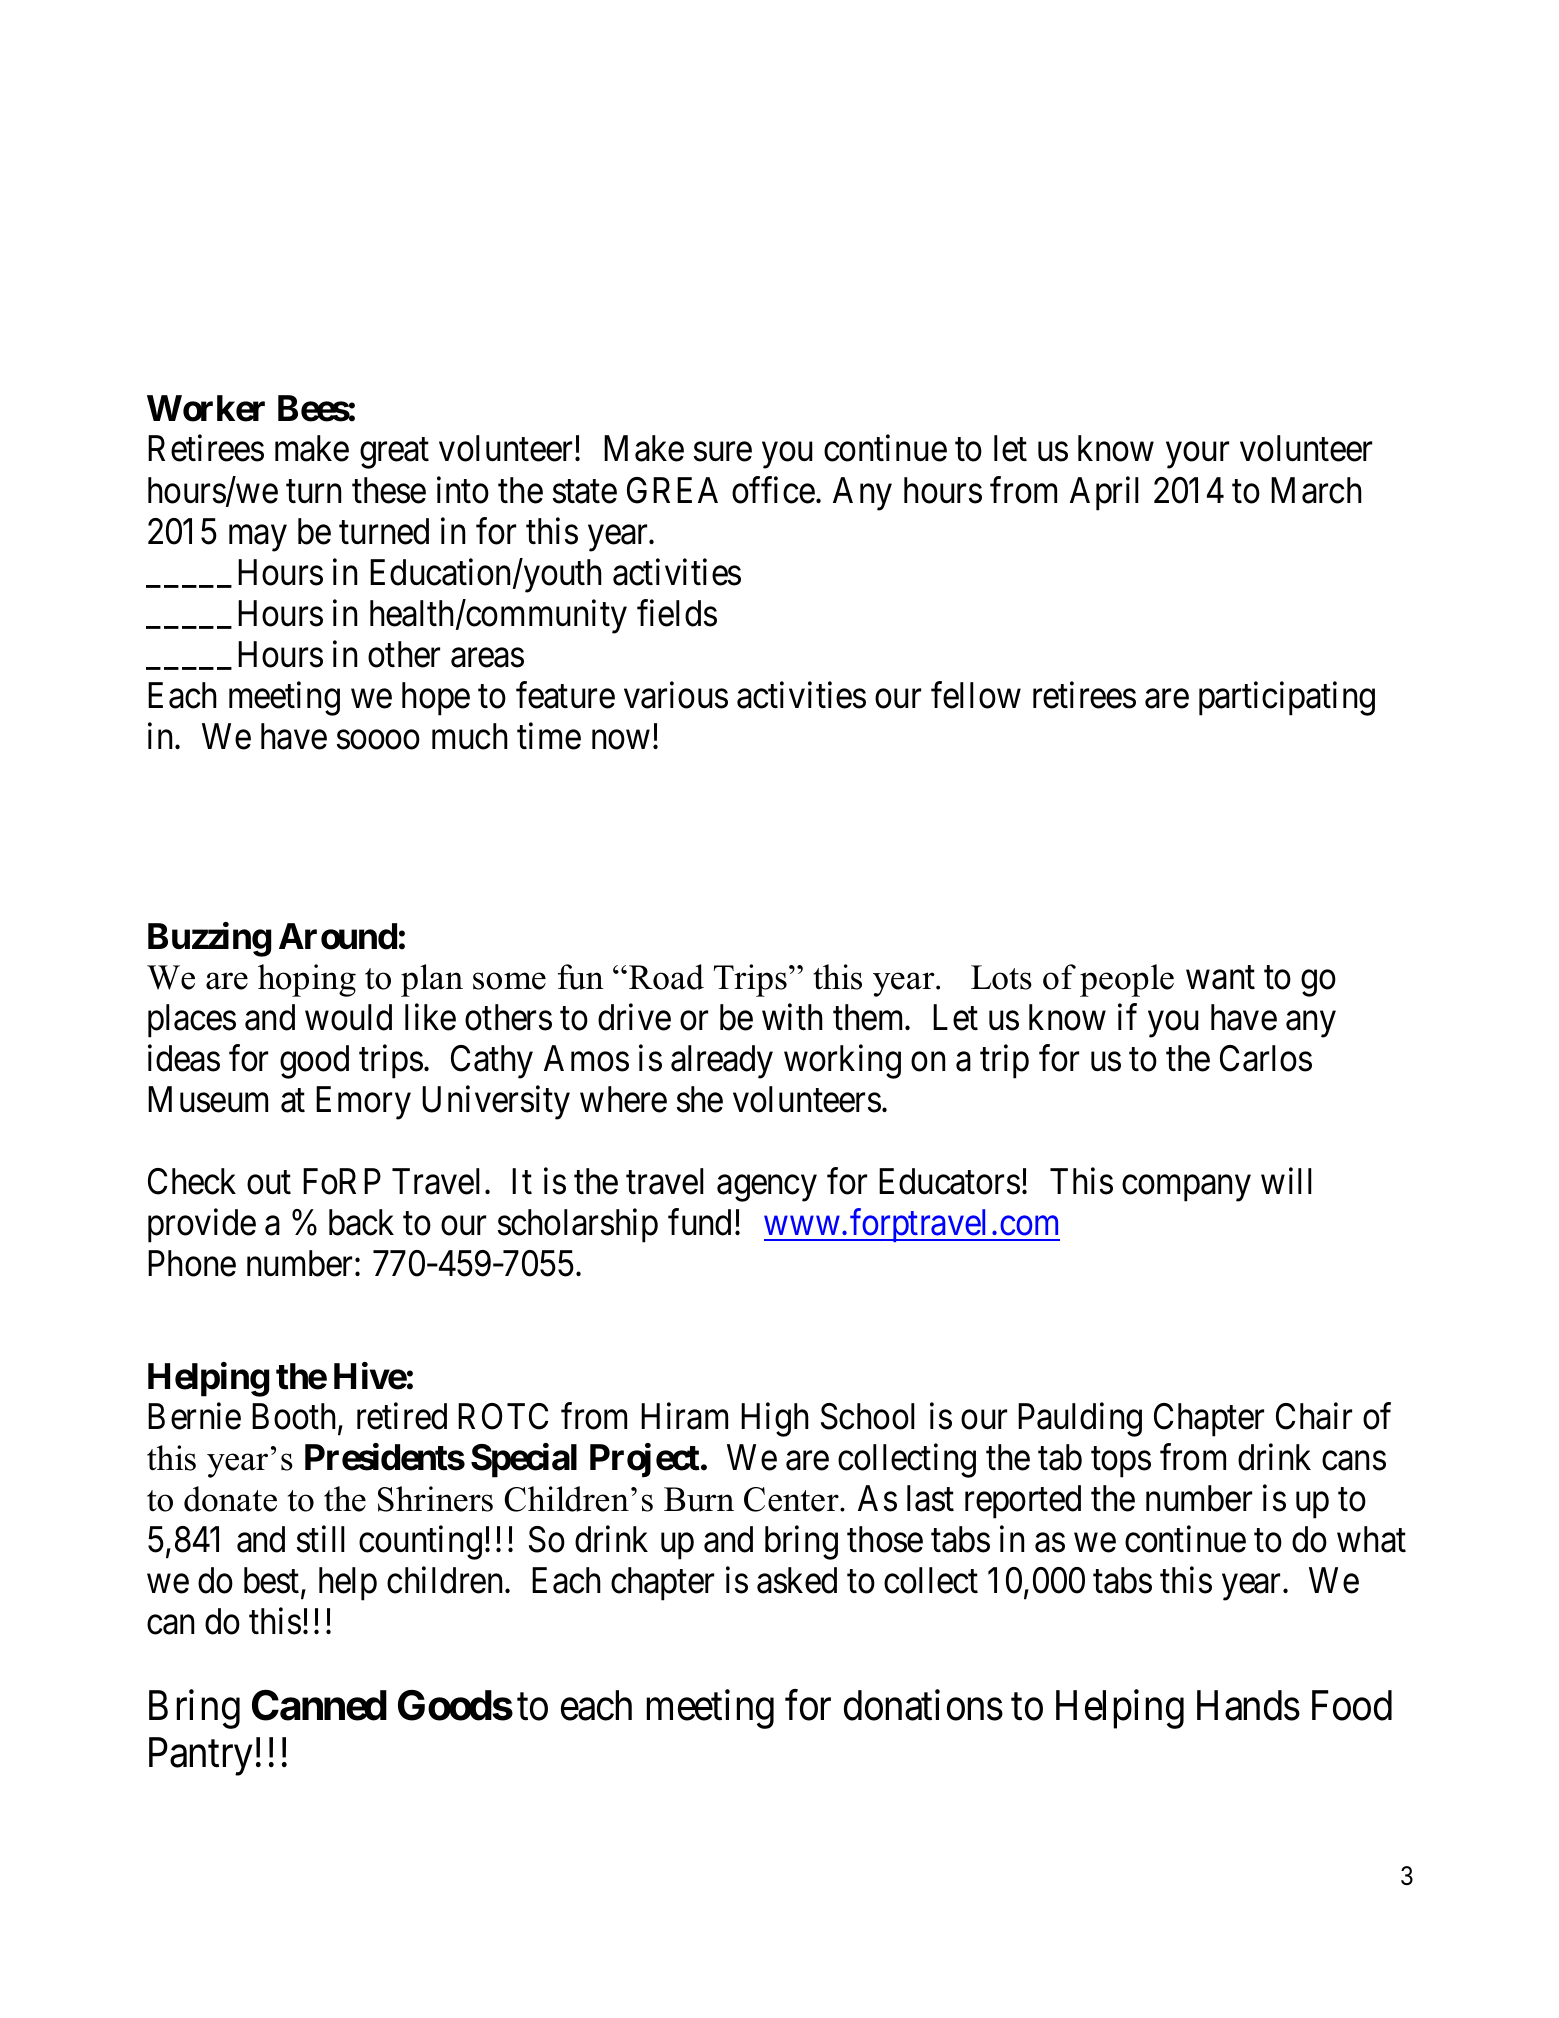  Describe the element at coordinates (1220, 978) in the image. I see `want` at that location.
